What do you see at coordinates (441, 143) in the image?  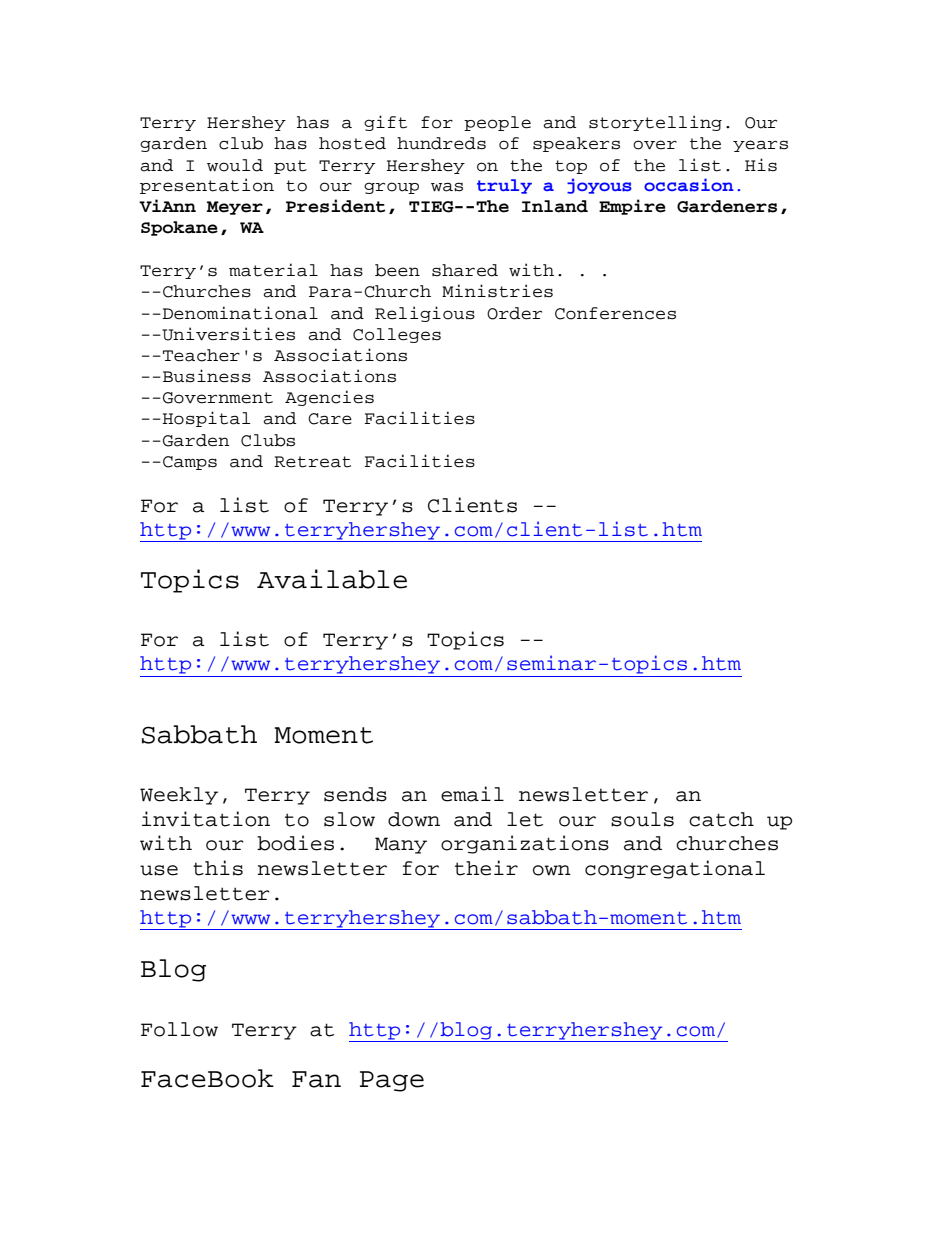 I see `hundreds` at bounding box center [441, 143].
